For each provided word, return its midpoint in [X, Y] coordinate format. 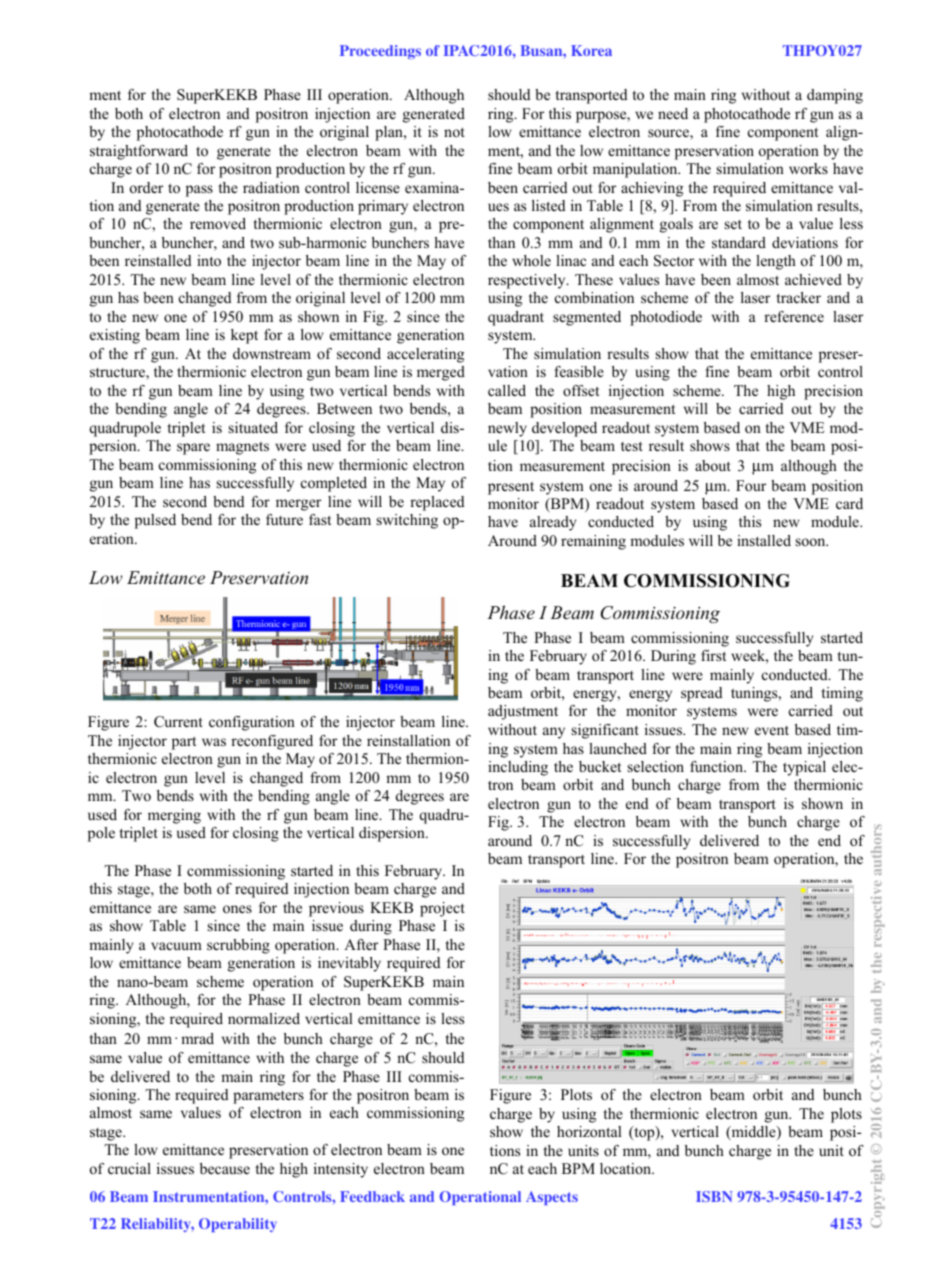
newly [507, 429]
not [454, 132]
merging [174, 816]
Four [751, 485]
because [225, 1168]
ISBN [714, 1196]
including [518, 768]
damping [835, 96]
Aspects [552, 1198]
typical [804, 768]
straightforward [139, 152]
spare [193, 449]
